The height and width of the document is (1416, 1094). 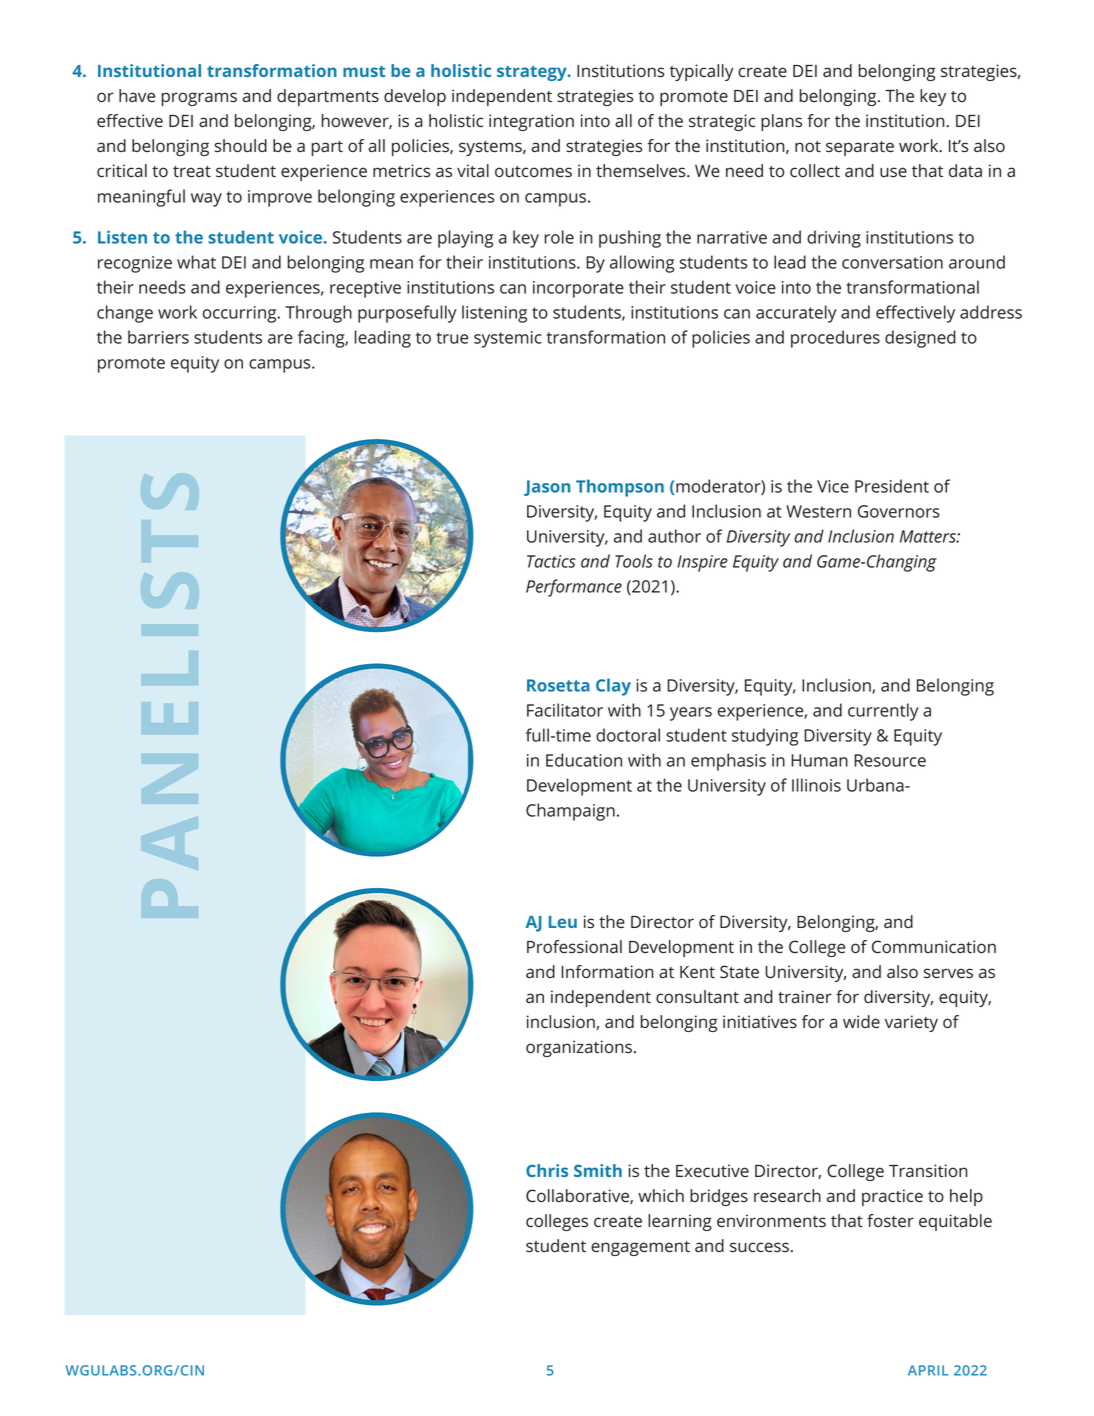 What do you see at coordinates (508, 339) in the document?
I see `systemic` at bounding box center [508, 339].
